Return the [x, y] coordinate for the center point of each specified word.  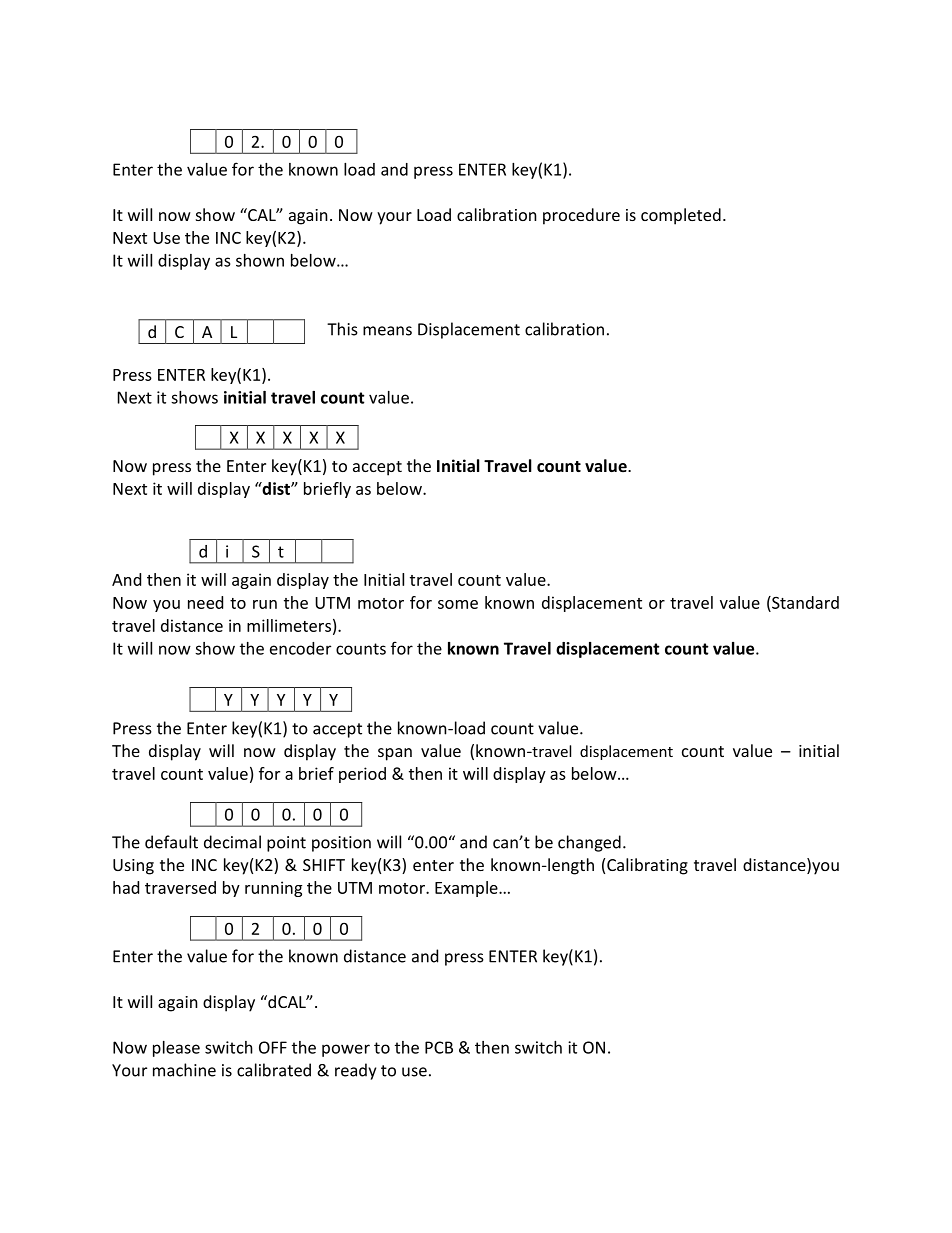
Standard [804, 602]
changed [589, 843]
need [205, 602]
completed [681, 216]
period [362, 775]
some [458, 604]
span [395, 754]
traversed [180, 887]
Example [467, 889]
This [342, 329]
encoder [300, 648]
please [176, 1049]
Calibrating [647, 866]
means [387, 331]
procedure [581, 216]
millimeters [289, 625]
